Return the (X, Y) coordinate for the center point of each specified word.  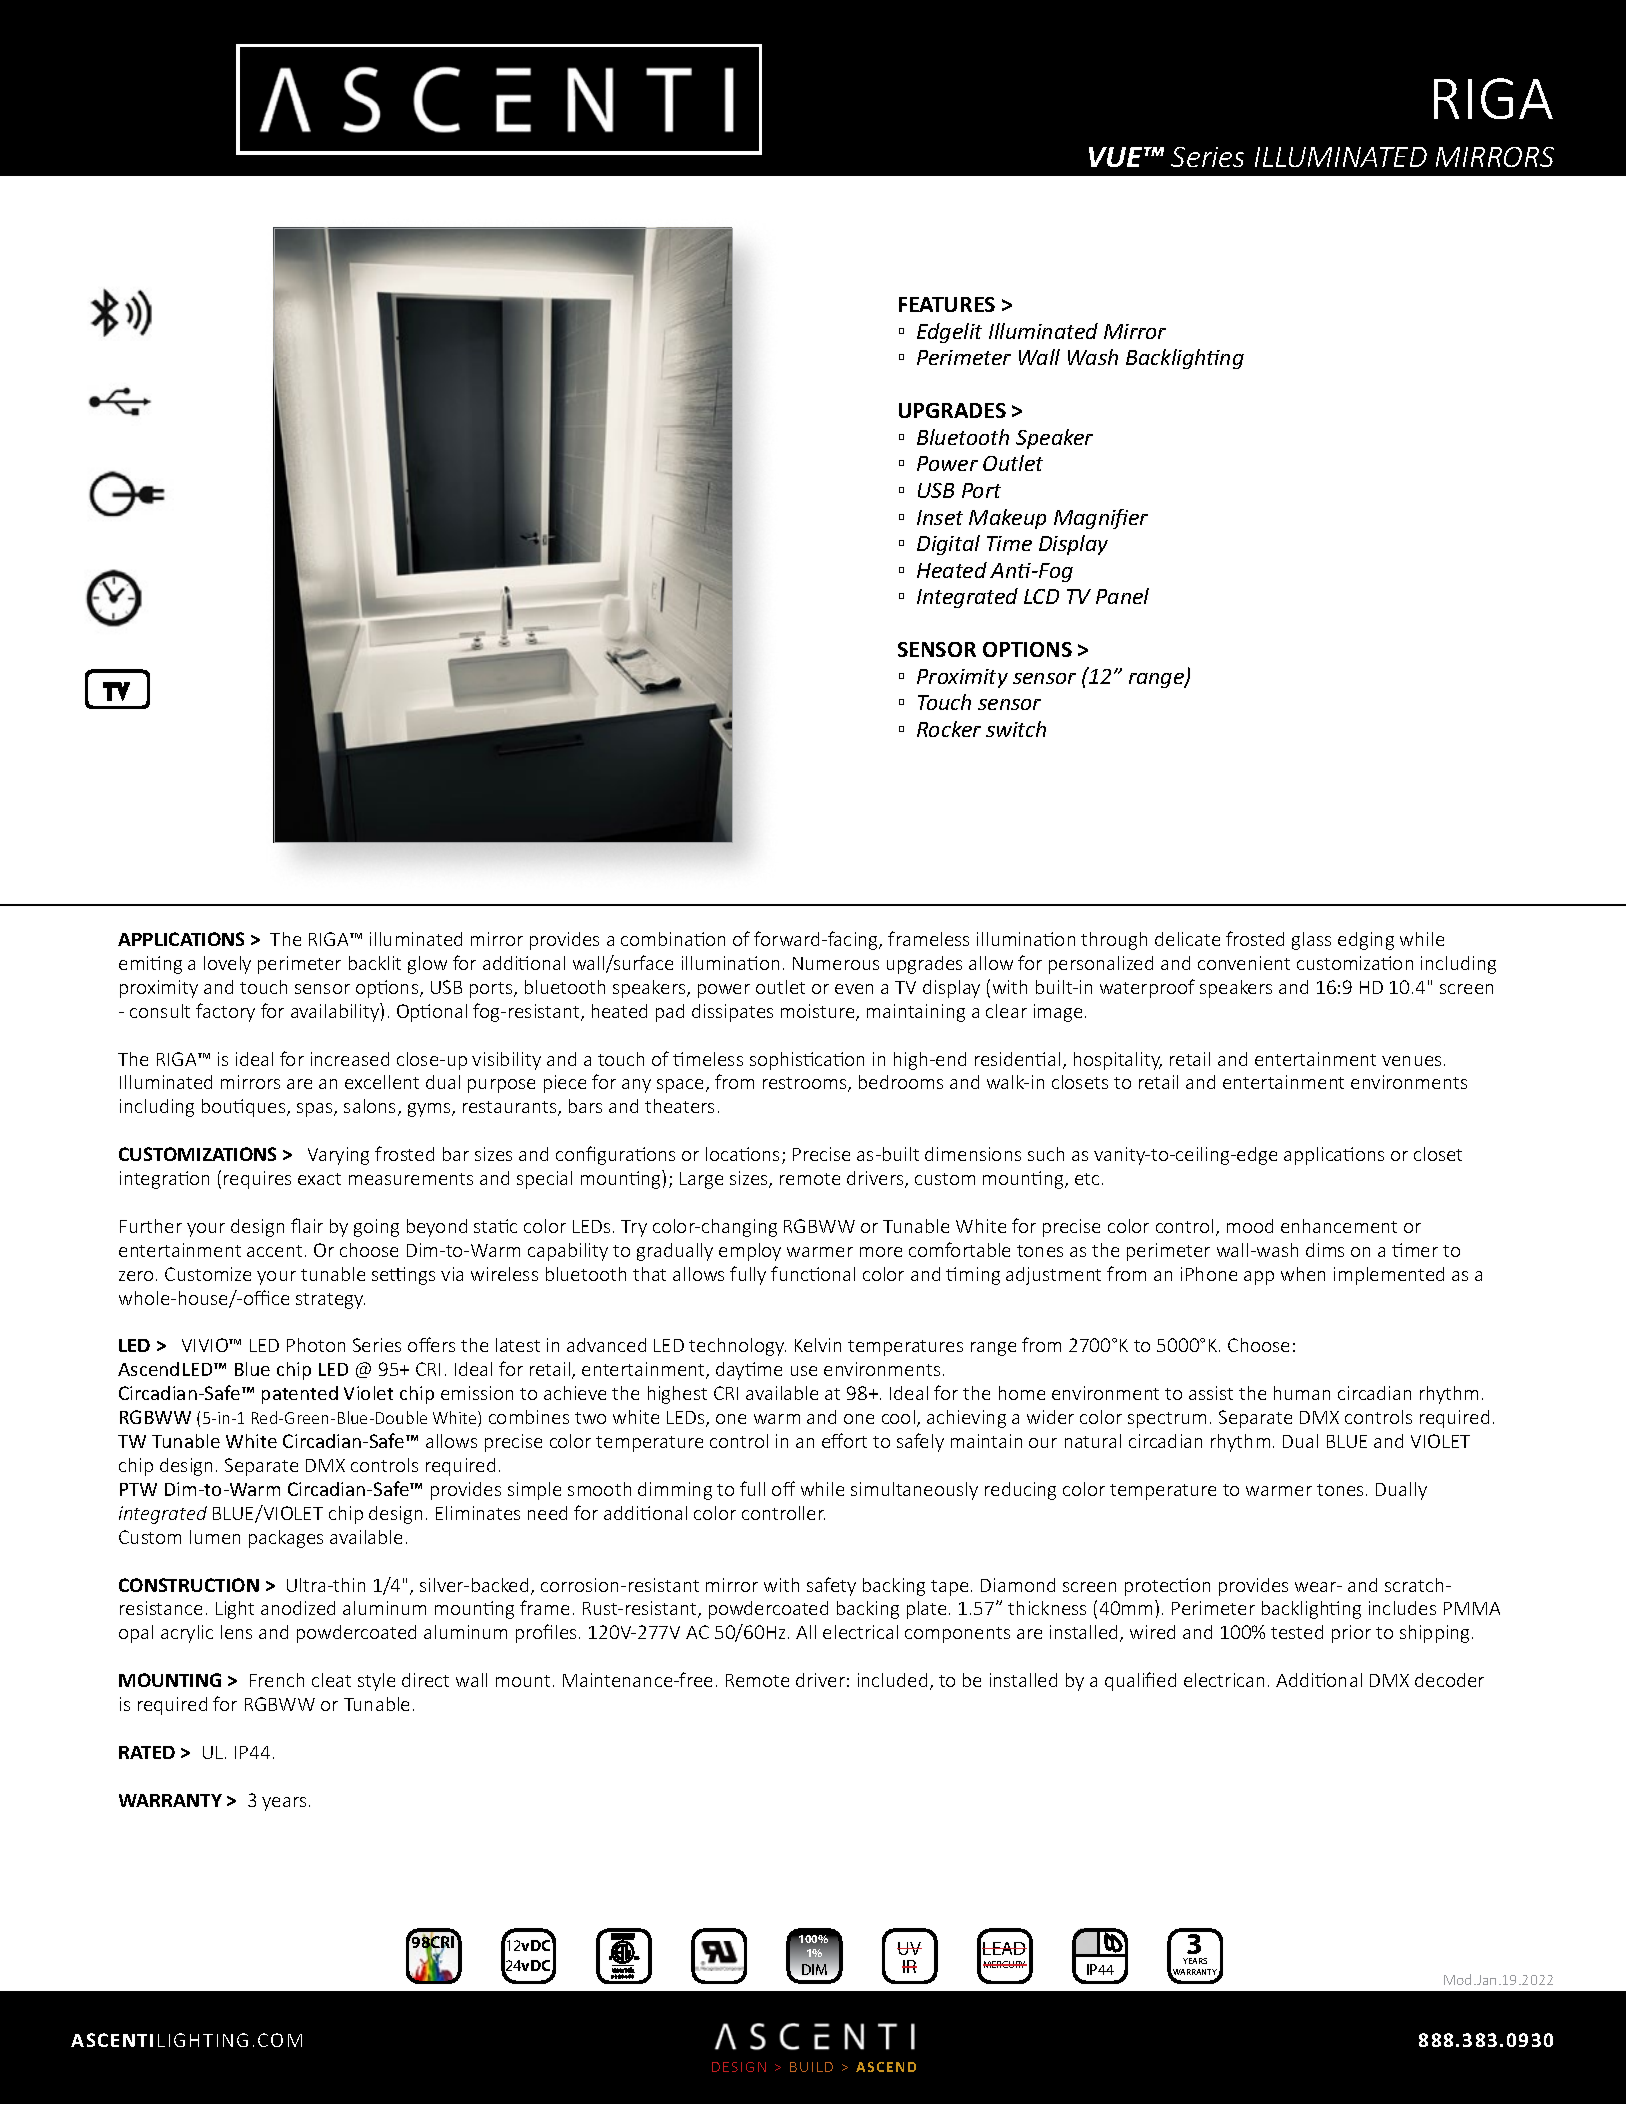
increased (350, 1059)
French (277, 1680)
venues (1411, 1061)
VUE (1117, 157)
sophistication (807, 1061)
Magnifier (1101, 519)
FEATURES (947, 304)
